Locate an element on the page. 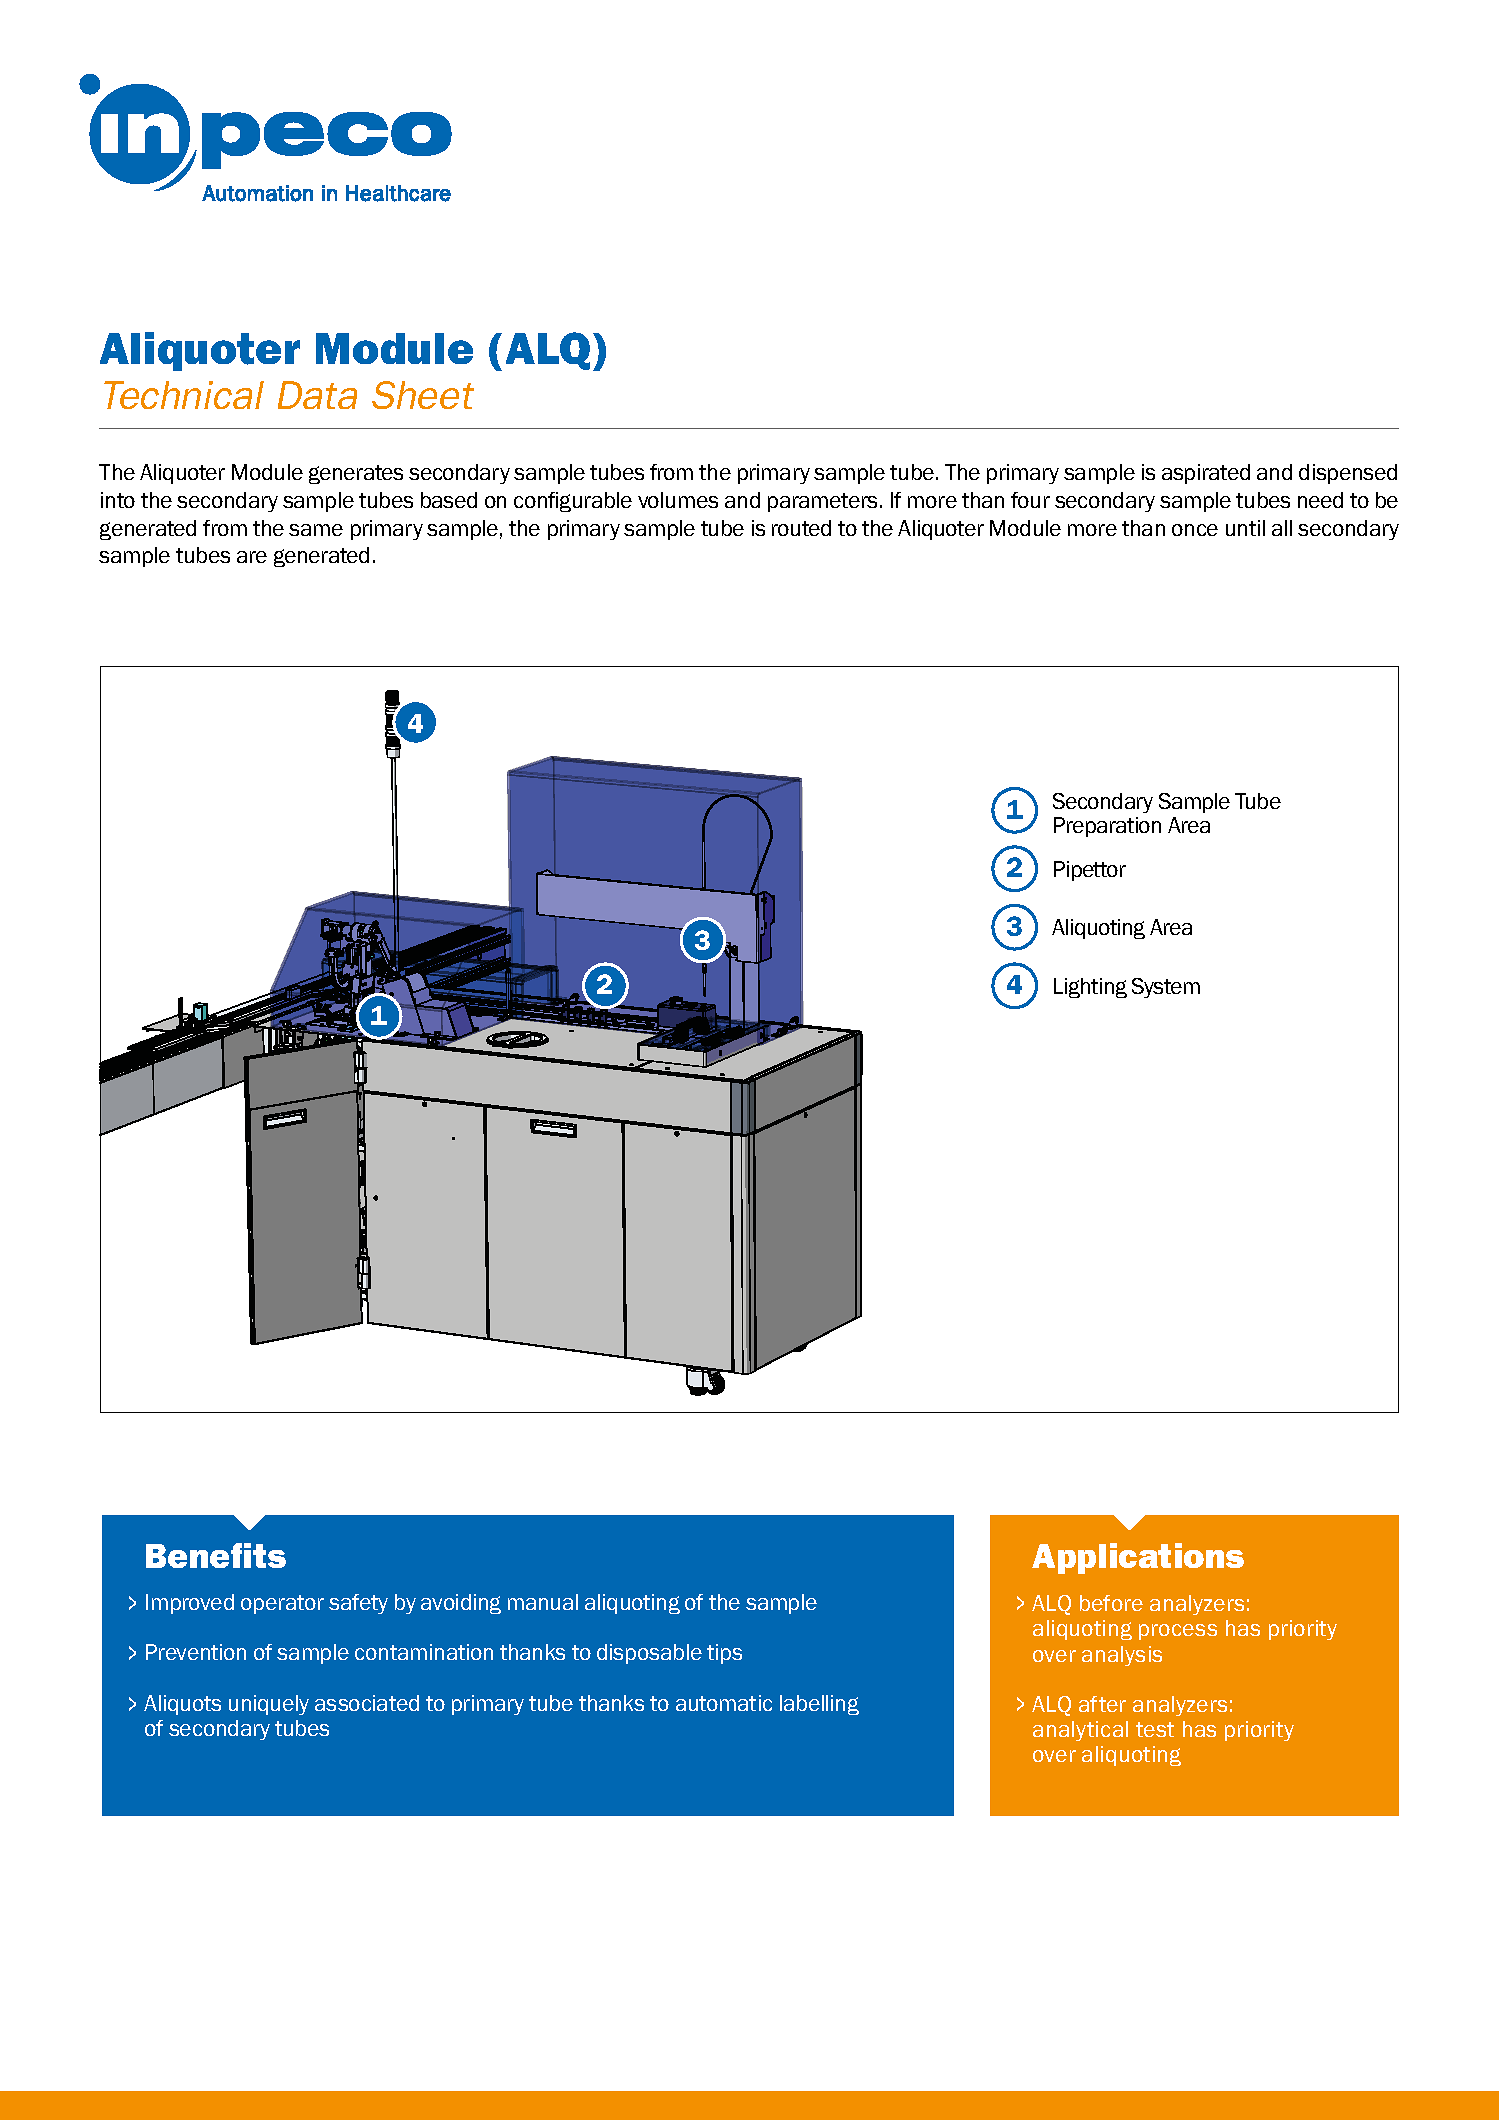 The height and width of the page is (2120, 1499). same is located at coordinates (316, 530).
